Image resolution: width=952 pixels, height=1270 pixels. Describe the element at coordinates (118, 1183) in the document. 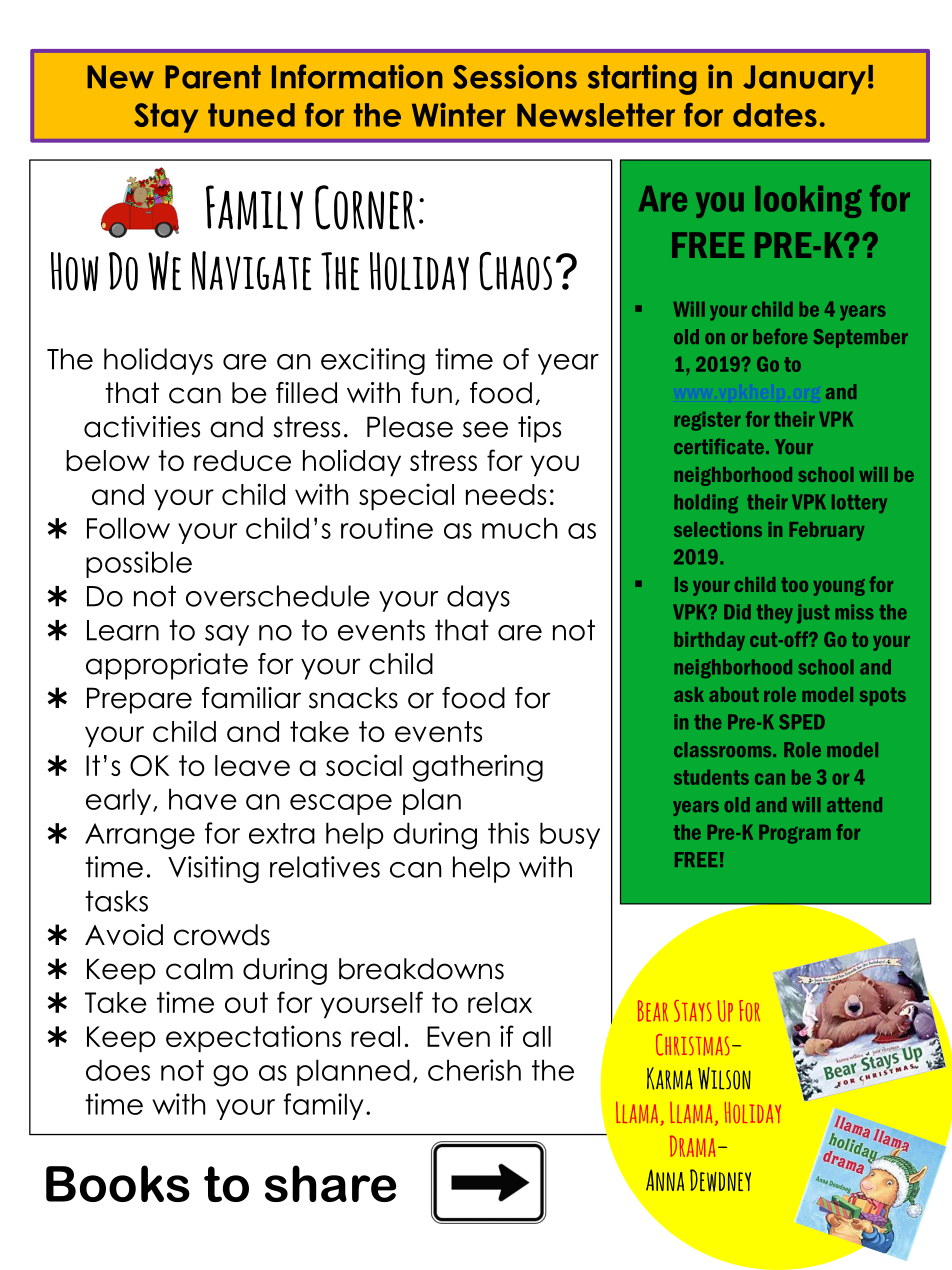

I see `Books` at that location.
